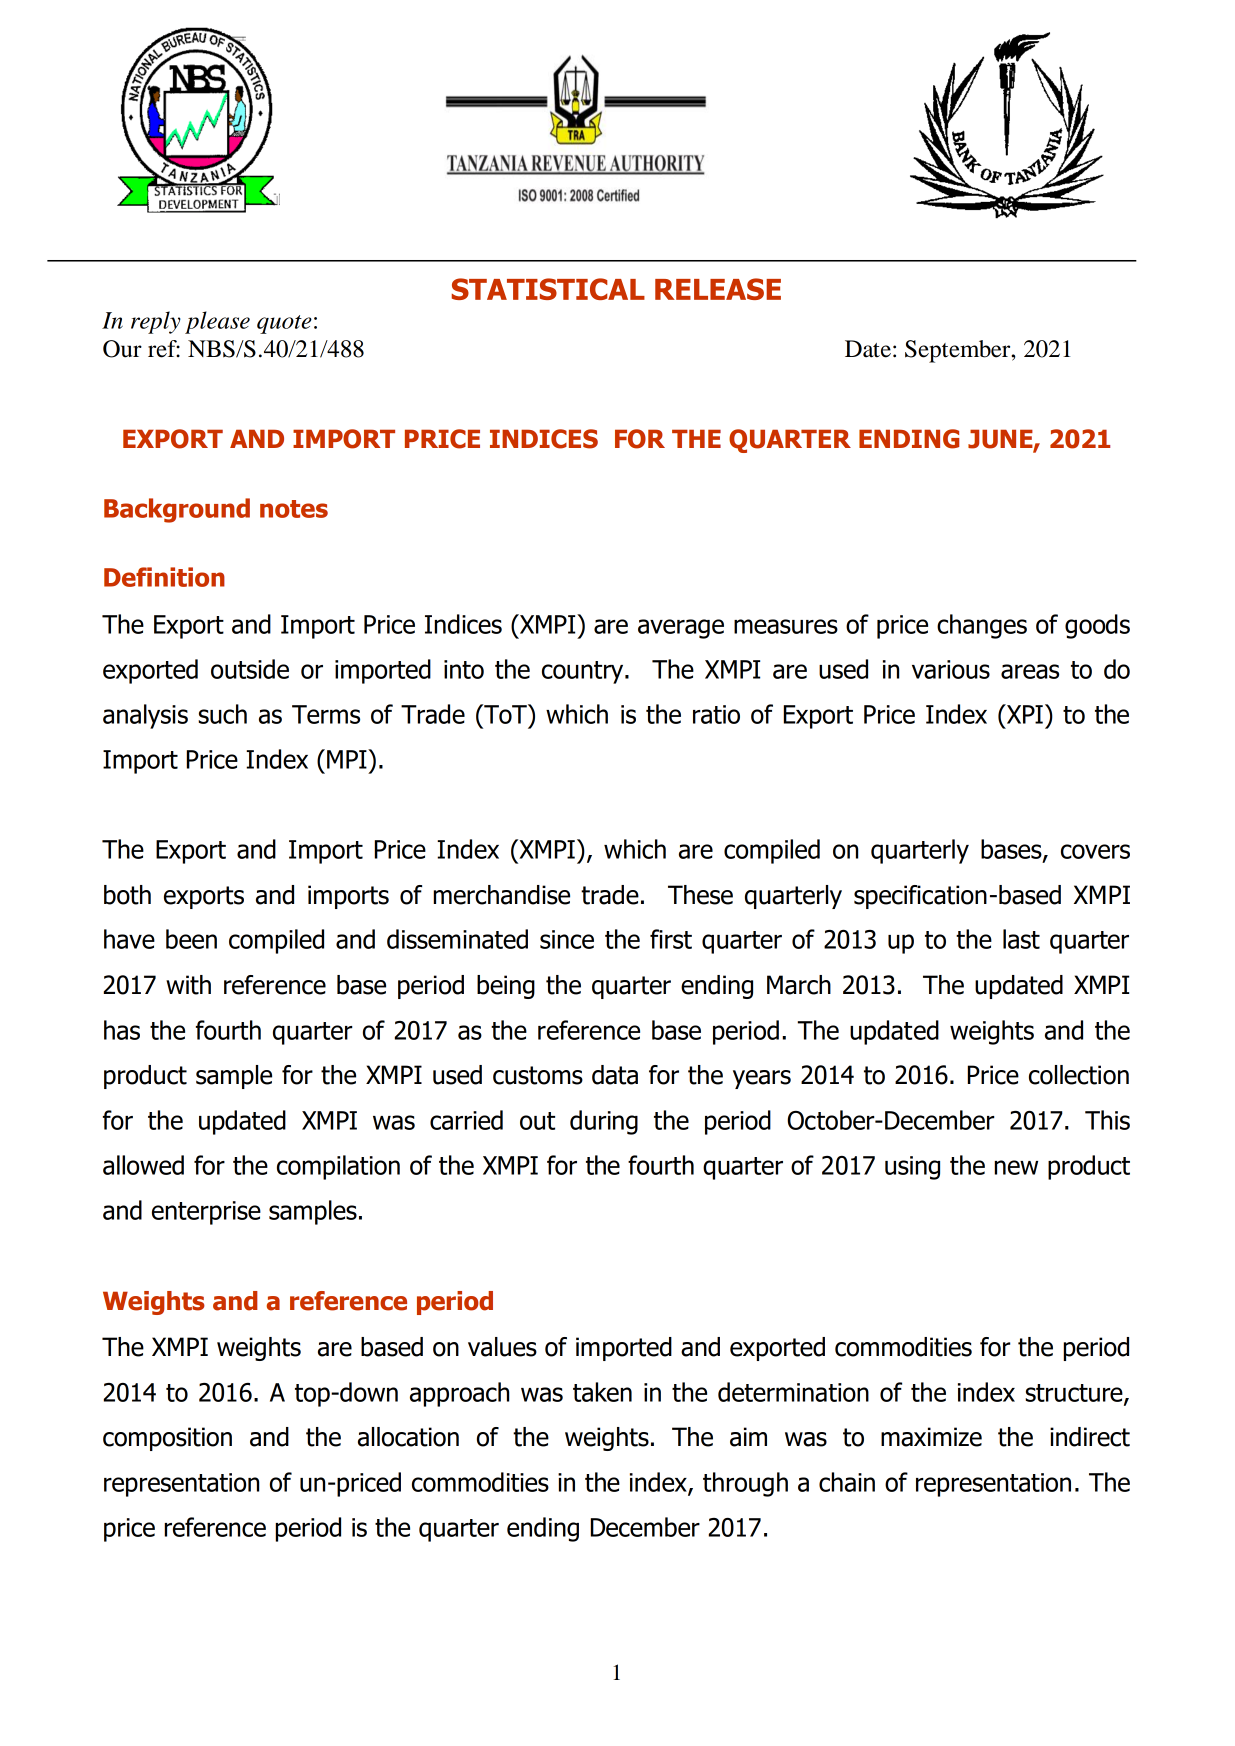 The width and height of the document is (1235, 1746). What do you see at coordinates (602, 1392) in the document?
I see `taken` at bounding box center [602, 1392].
